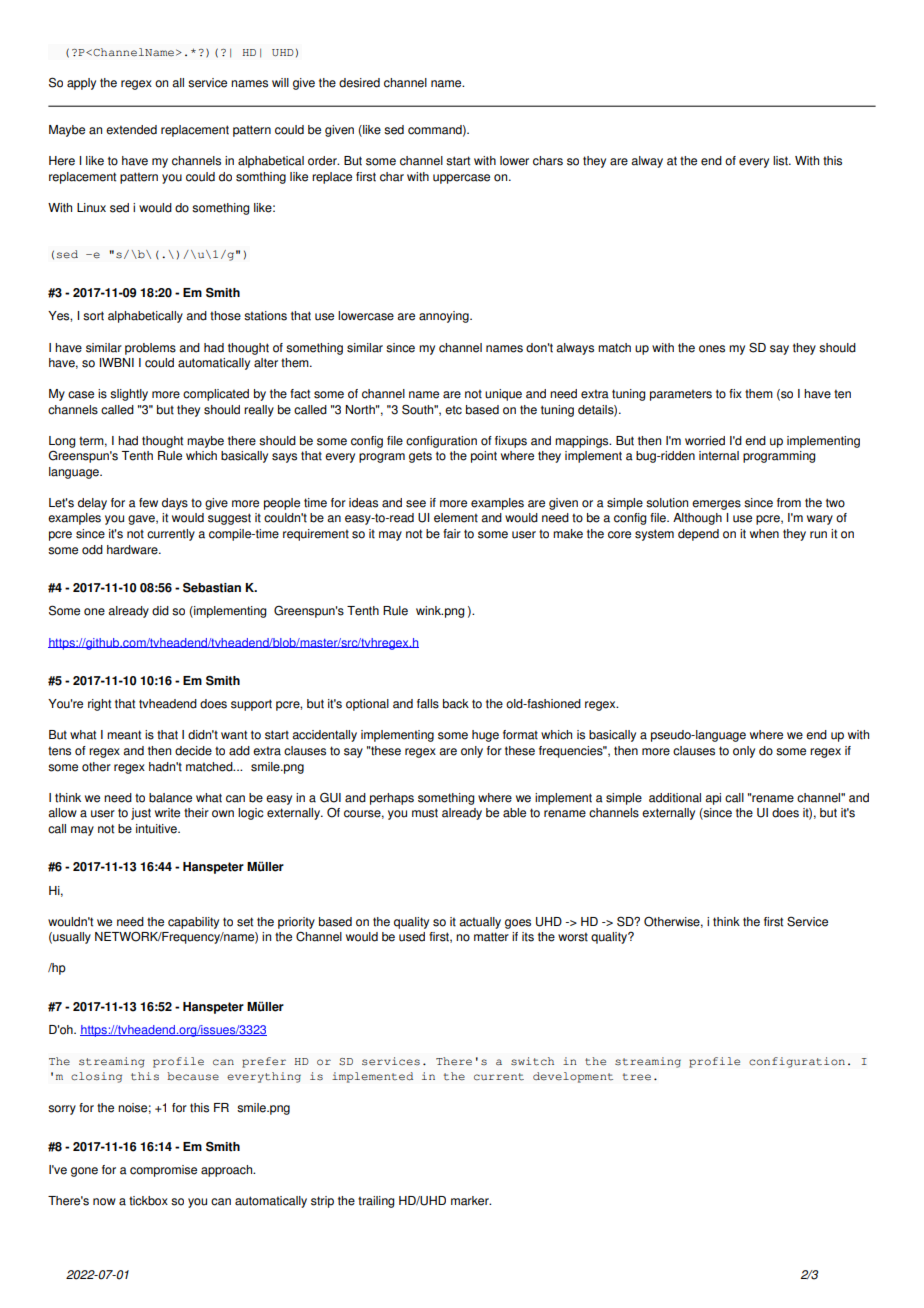 This image has height=1308, width=924. What do you see at coordinates (781, 161) in the image?
I see `list` at bounding box center [781, 161].
